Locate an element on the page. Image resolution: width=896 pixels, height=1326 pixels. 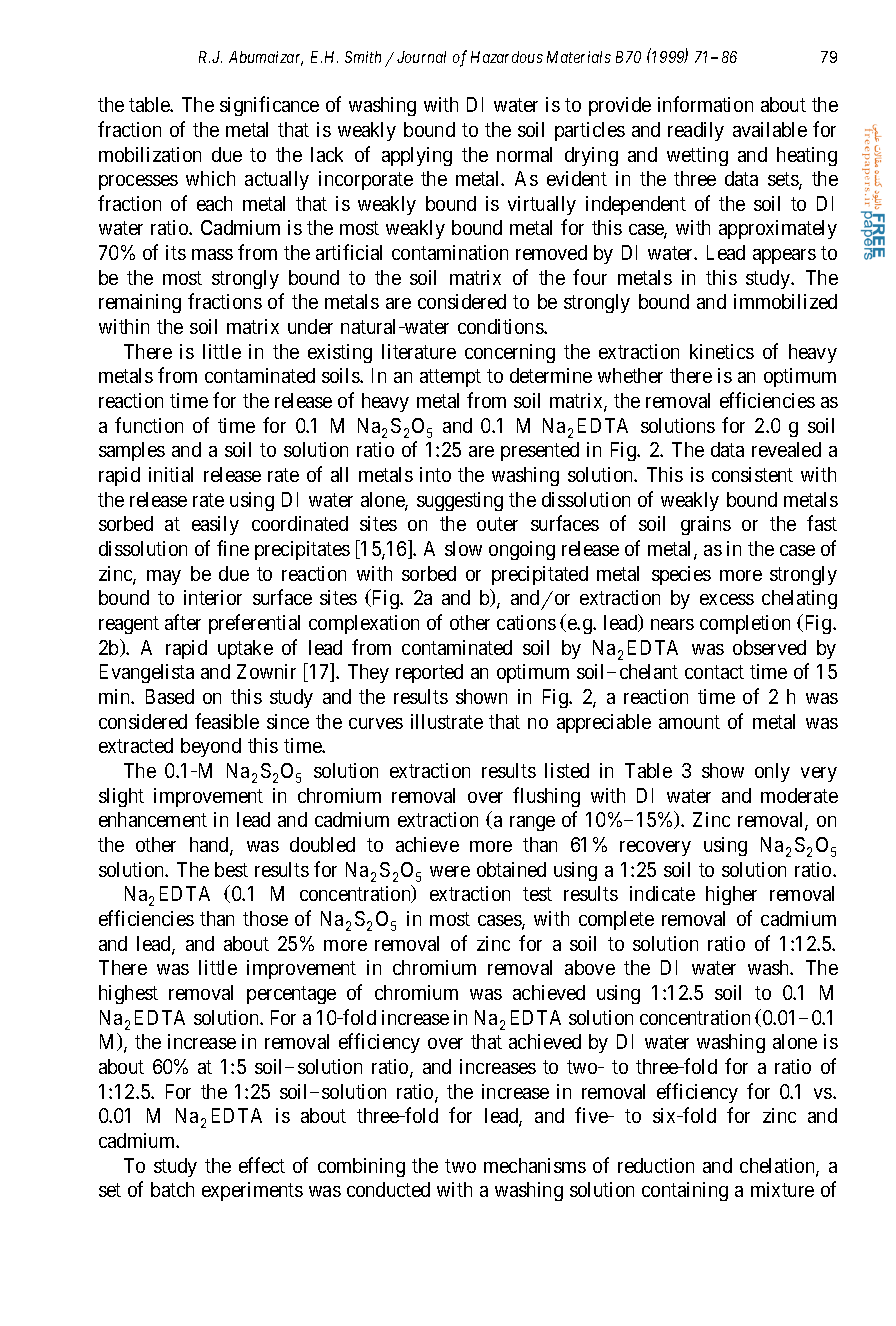
mechanisms is located at coordinates (535, 1165).
